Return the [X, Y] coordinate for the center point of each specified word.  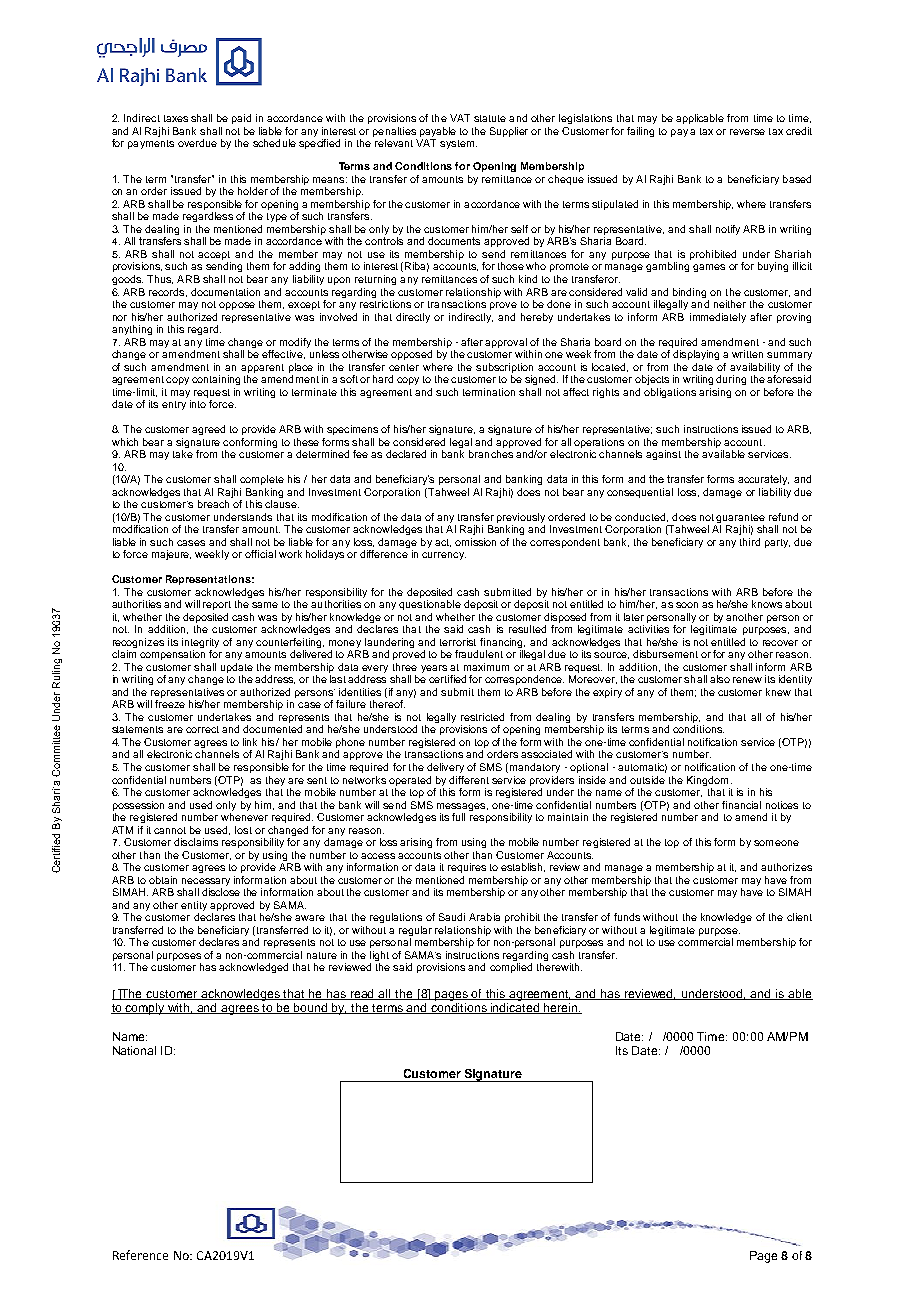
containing [216, 380]
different [469, 780]
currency [444, 556]
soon [687, 605]
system [457, 144]
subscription [504, 368]
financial [741, 805]
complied [511, 968]
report [217, 605]
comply [145, 1009]
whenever [244, 817]
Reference [140, 1255]
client [799, 917]
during [731, 380]
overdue [197, 143]
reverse [747, 132]
